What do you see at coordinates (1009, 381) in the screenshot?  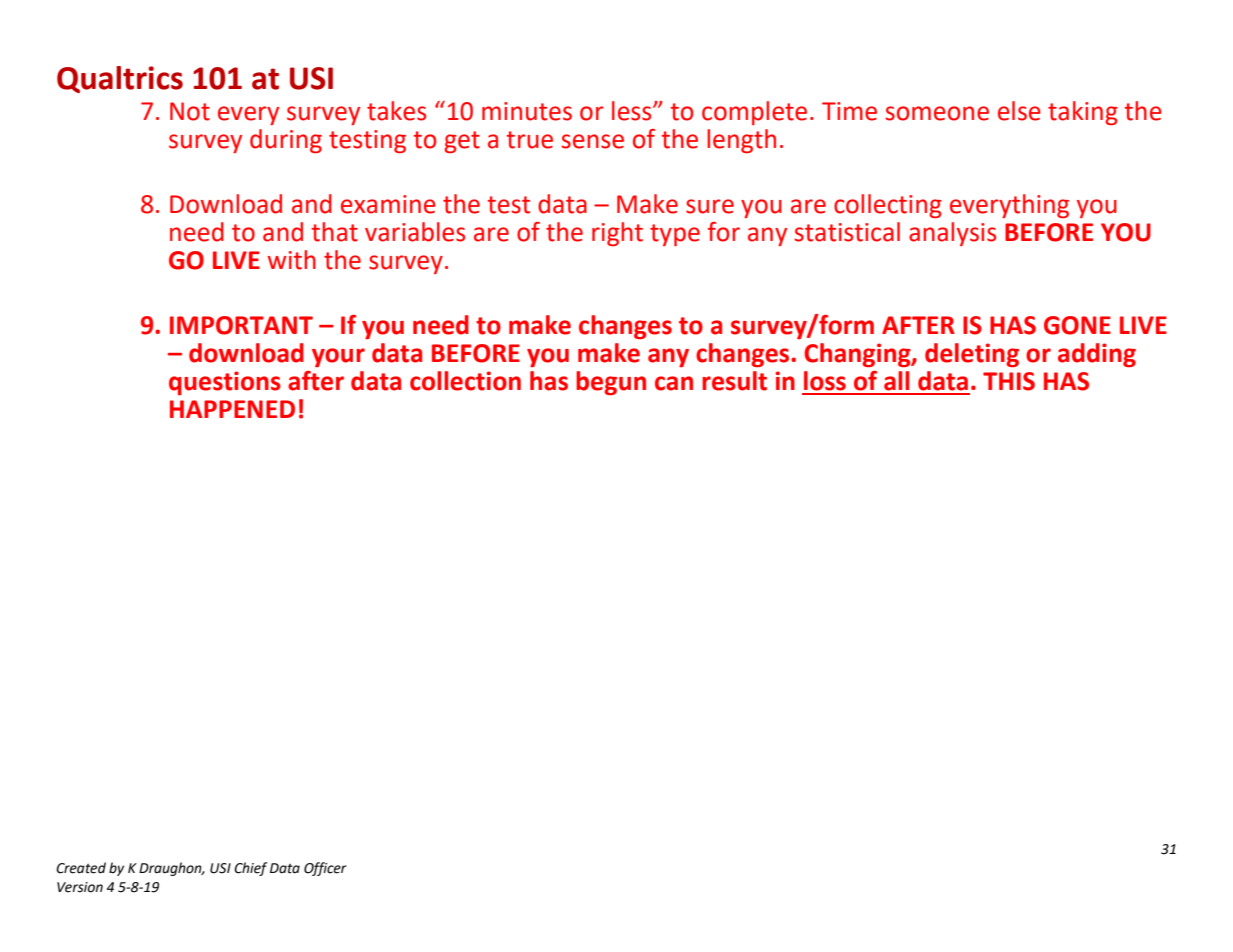 I see `THIS` at bounding box center [1009, 381].
